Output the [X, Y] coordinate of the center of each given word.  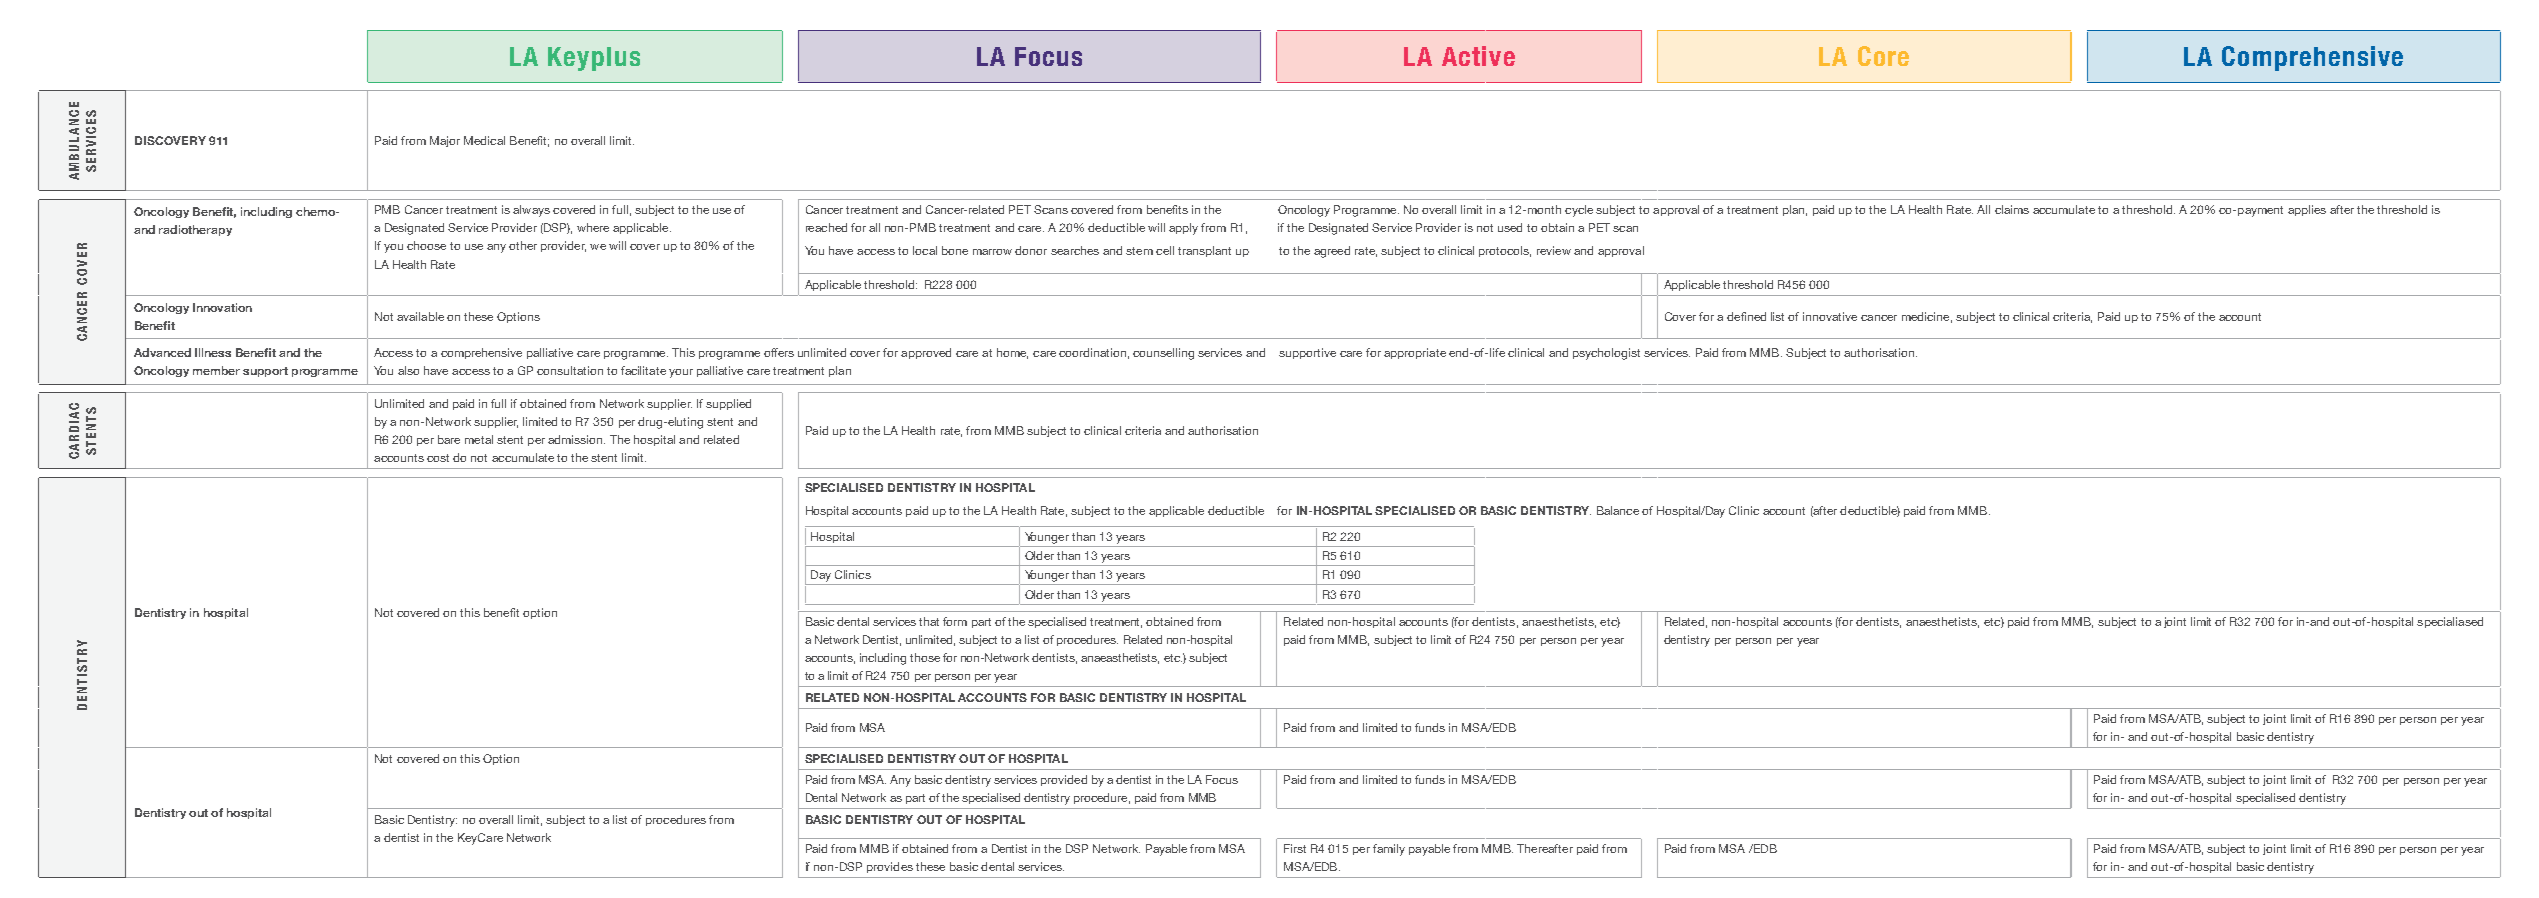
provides [890, 867]
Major [445, 141]
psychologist [1606, 354]
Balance [1618, 510]
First [1295, 848]
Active [1478, 56]
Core [1883, 56]
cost [438, 458]
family [1389, 850]
